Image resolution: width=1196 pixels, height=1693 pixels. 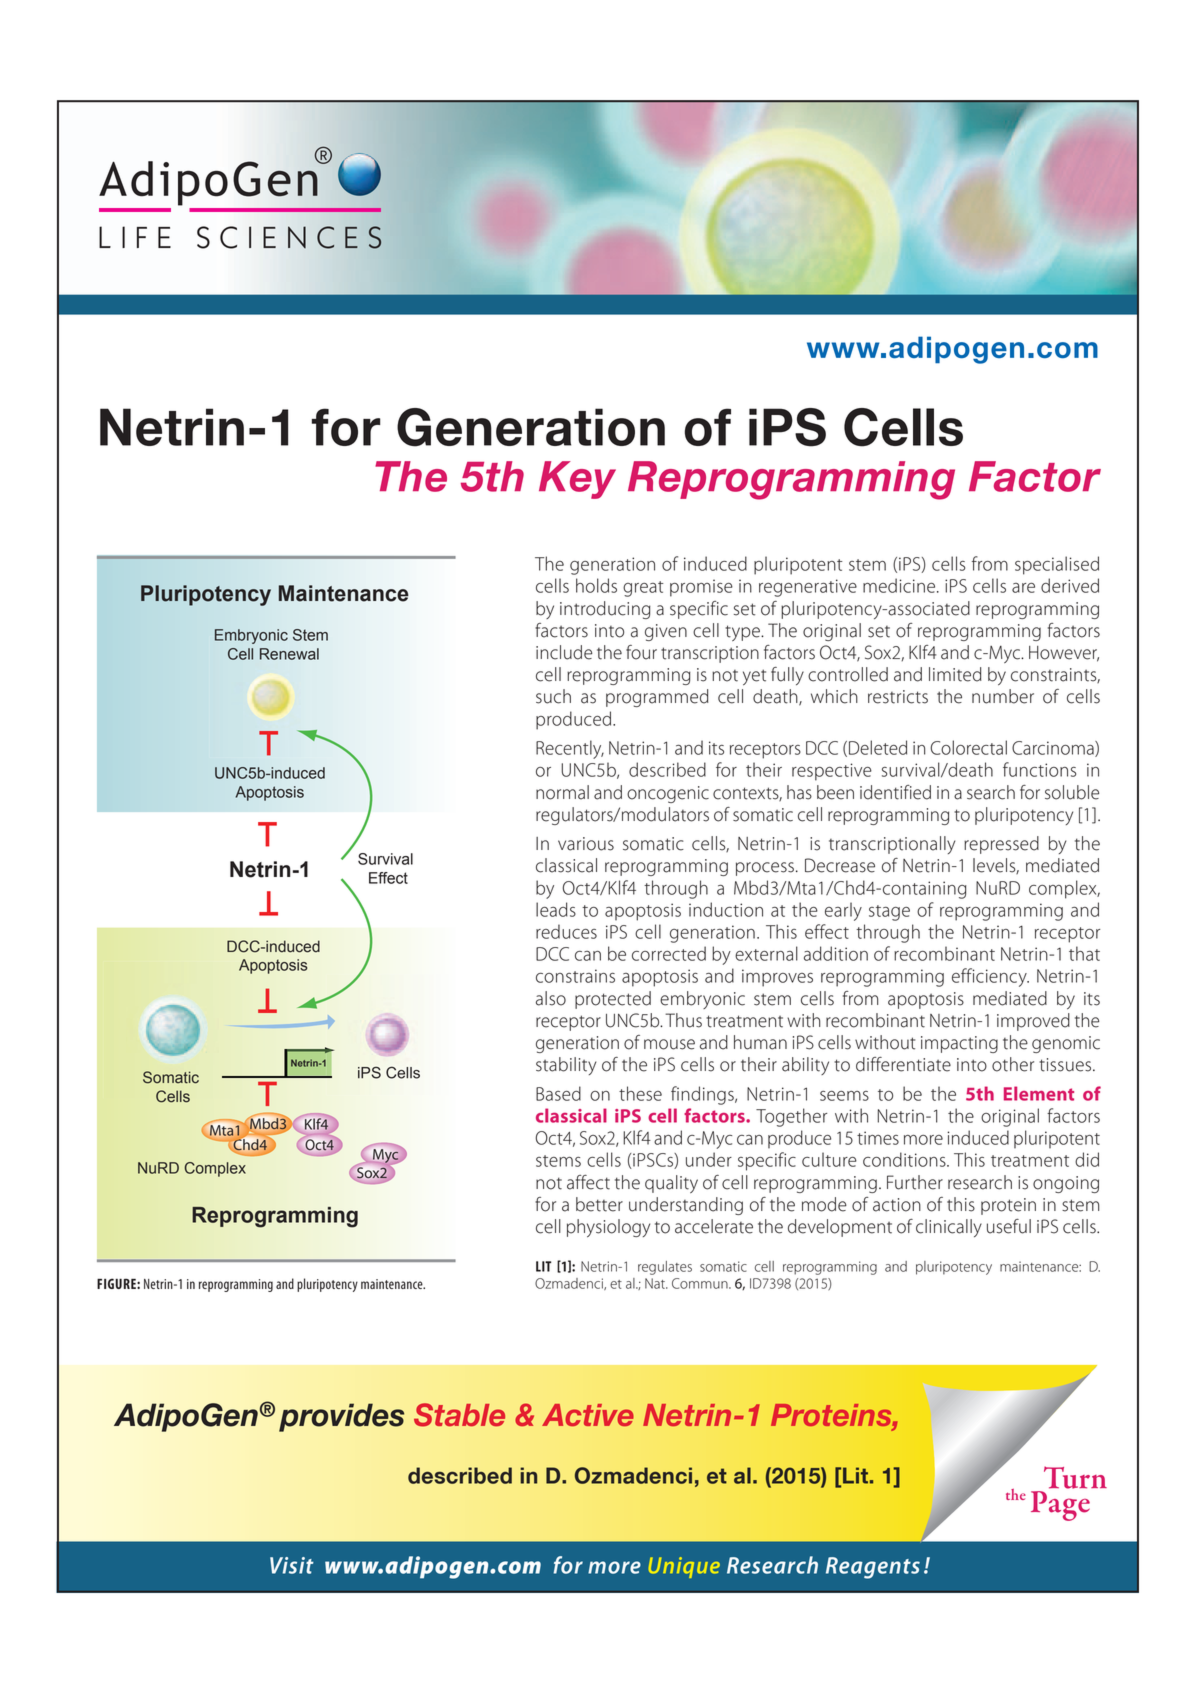 I want to click on useful, so click(x=1009, y=1226).
